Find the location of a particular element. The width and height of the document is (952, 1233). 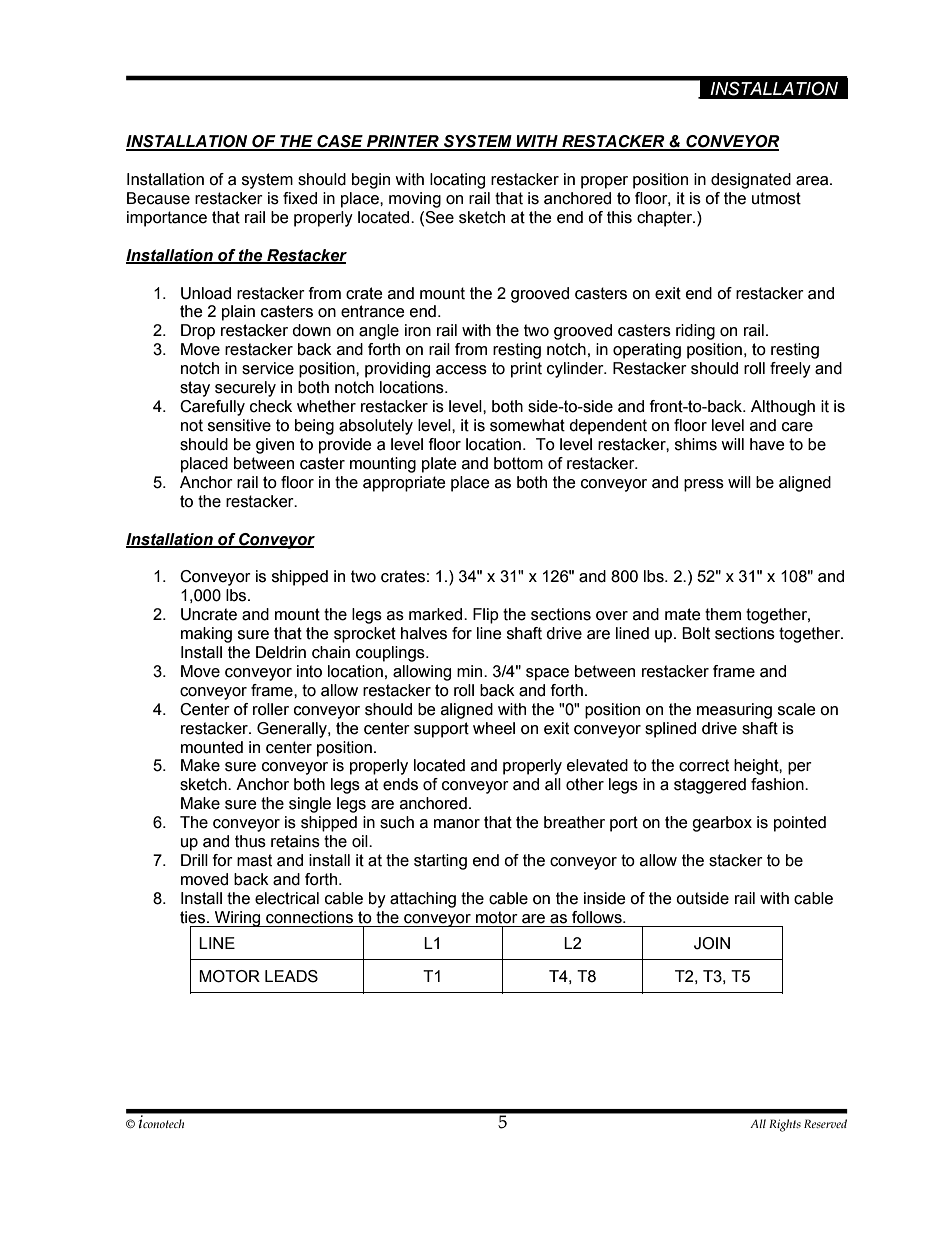

LEADS is located at coordinates (291, 976).
